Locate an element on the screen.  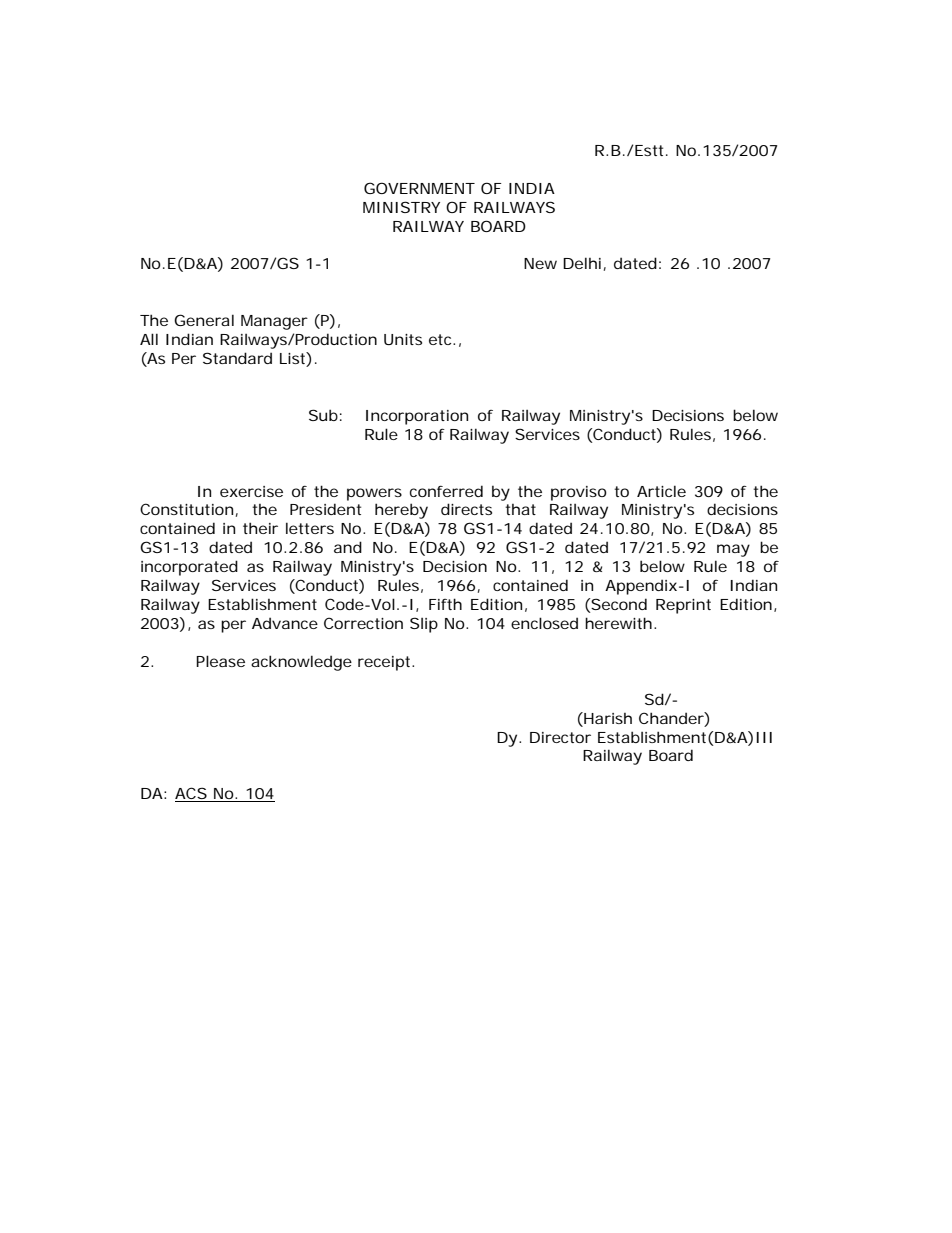
ACS is located at coordinates (191, 794).
